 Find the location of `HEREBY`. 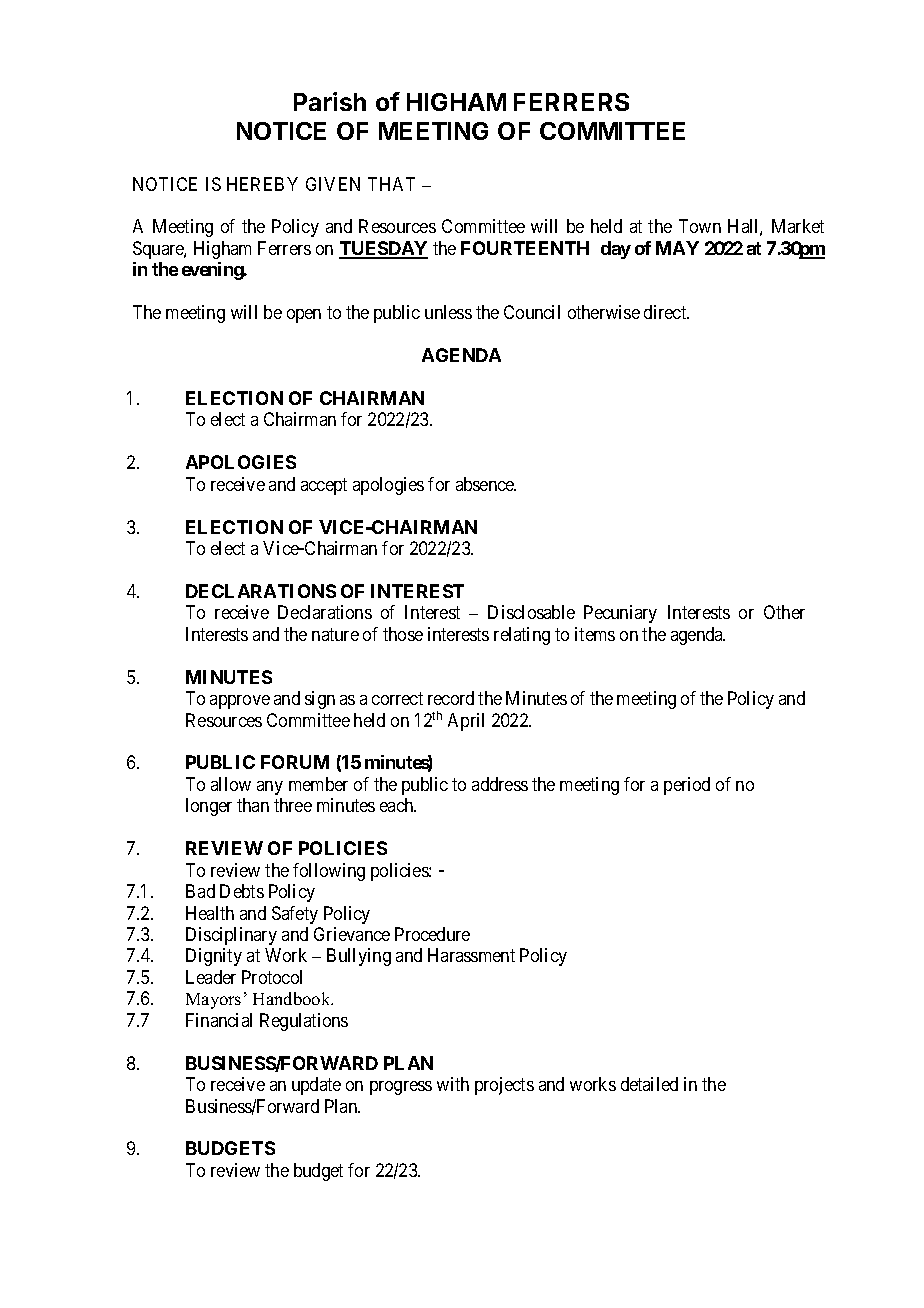

HEREBY is located at coordinates (262, 184).
